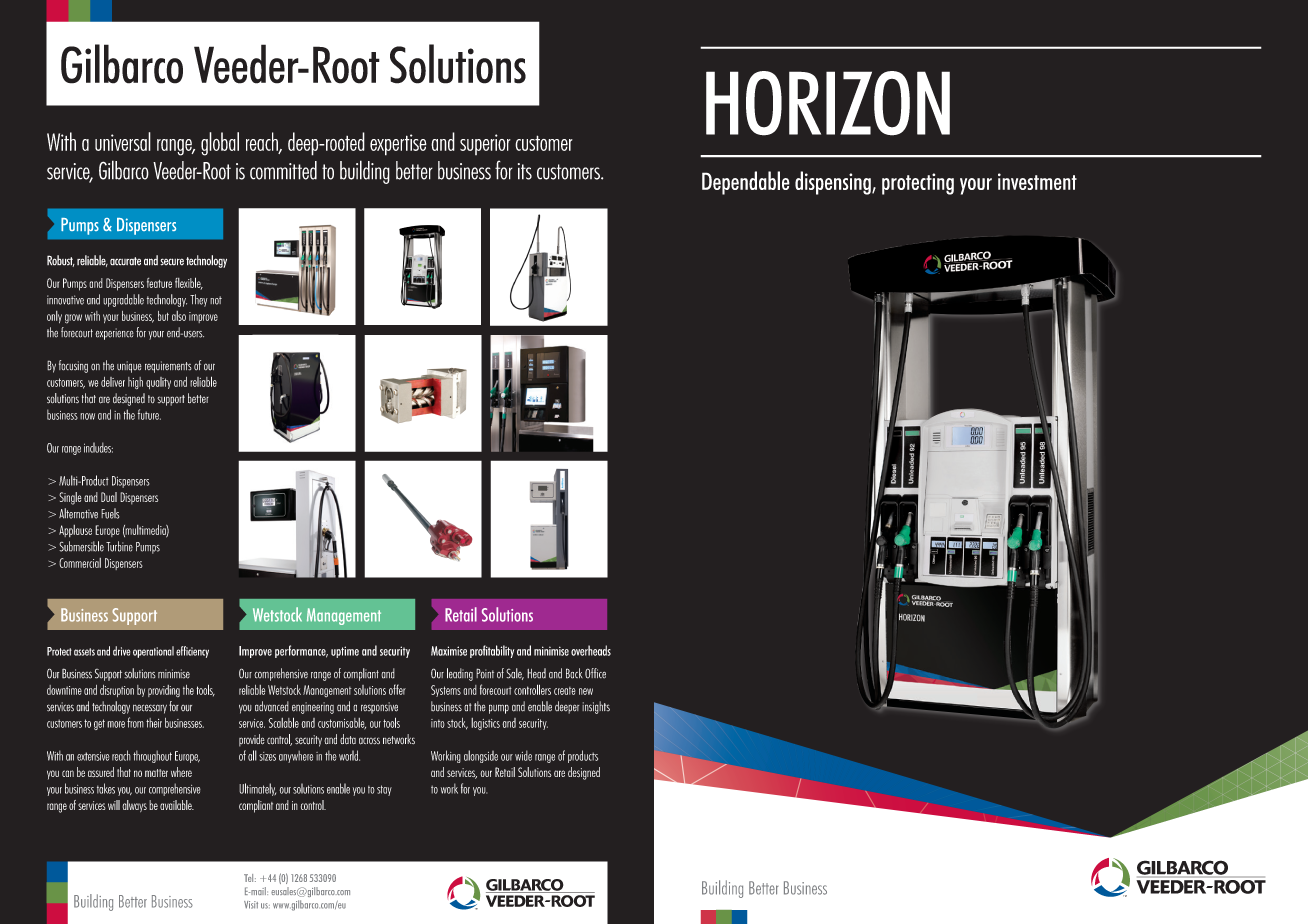 The height and width of the screenshot is (924, 1308). I want to click on insights, so click(596, 707).
